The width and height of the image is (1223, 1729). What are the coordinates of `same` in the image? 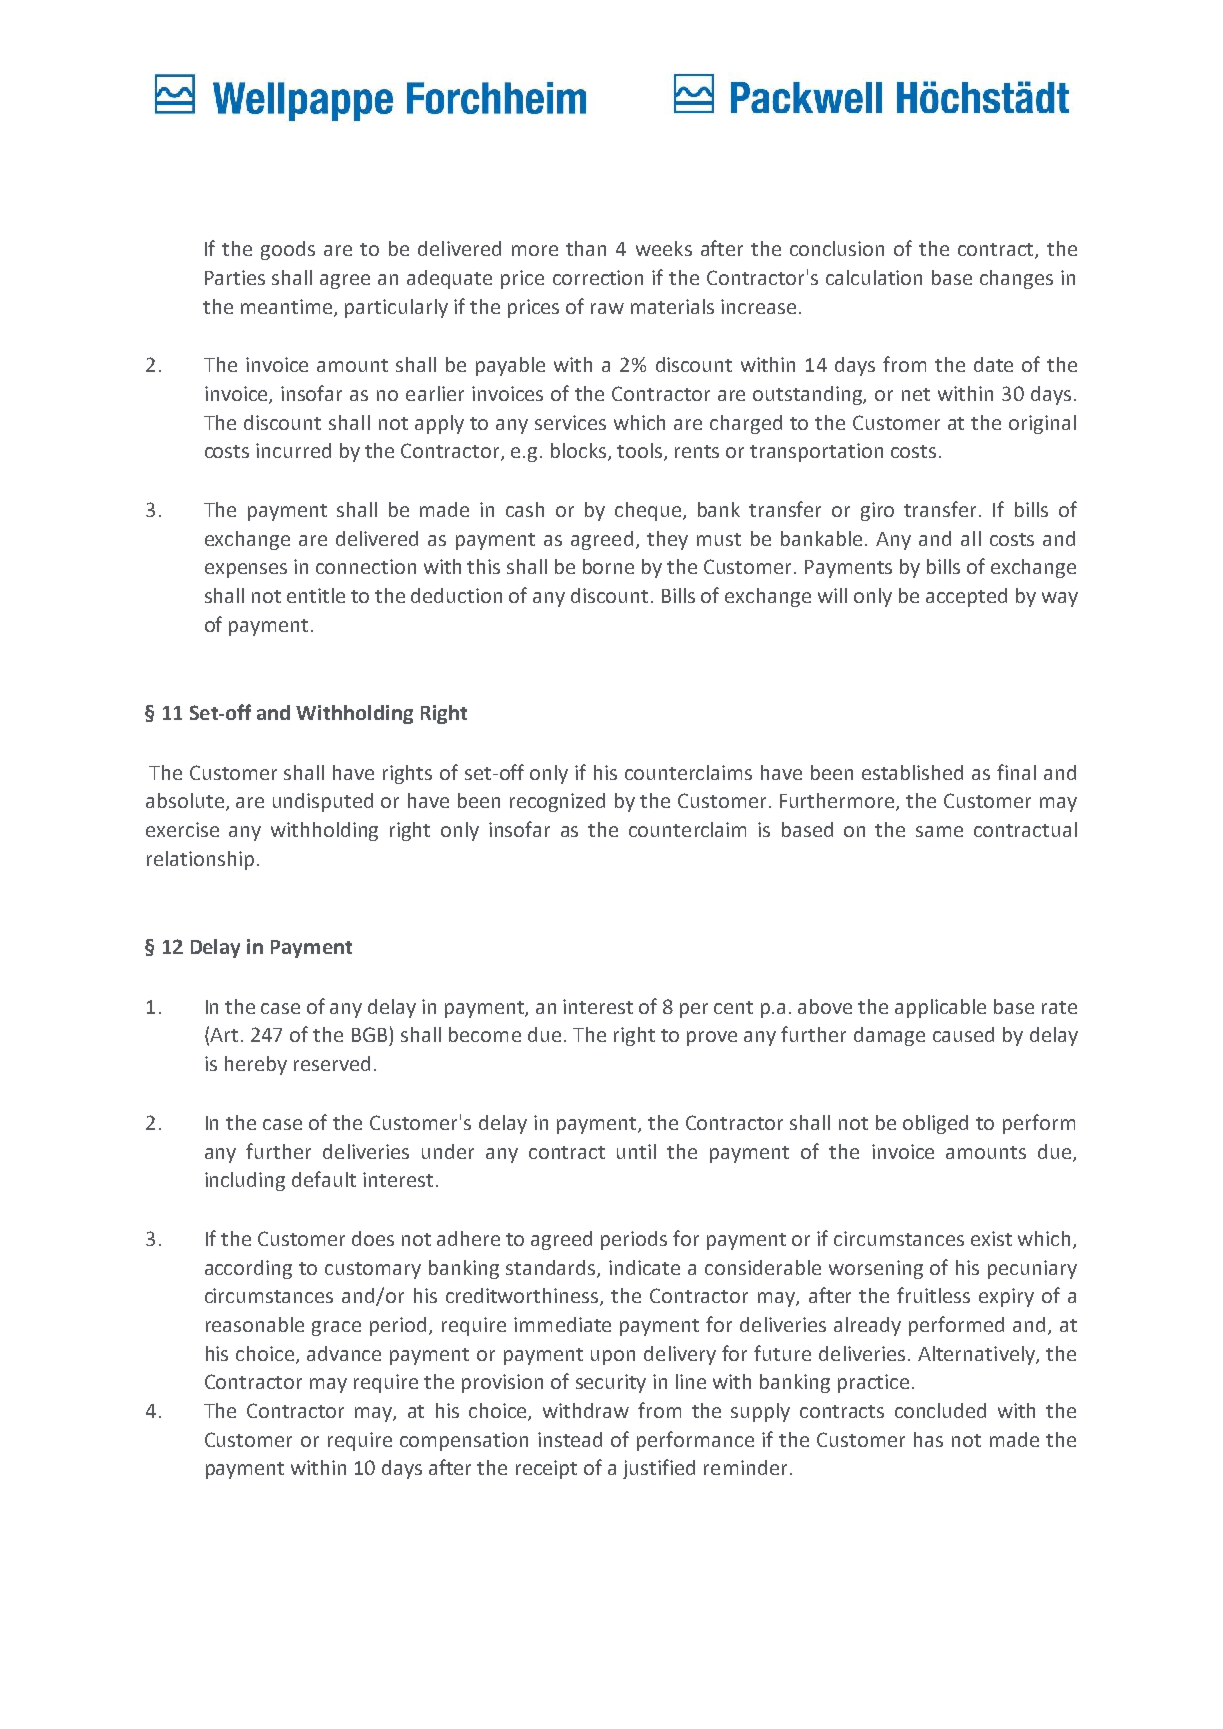 It's located at (939, 831).
